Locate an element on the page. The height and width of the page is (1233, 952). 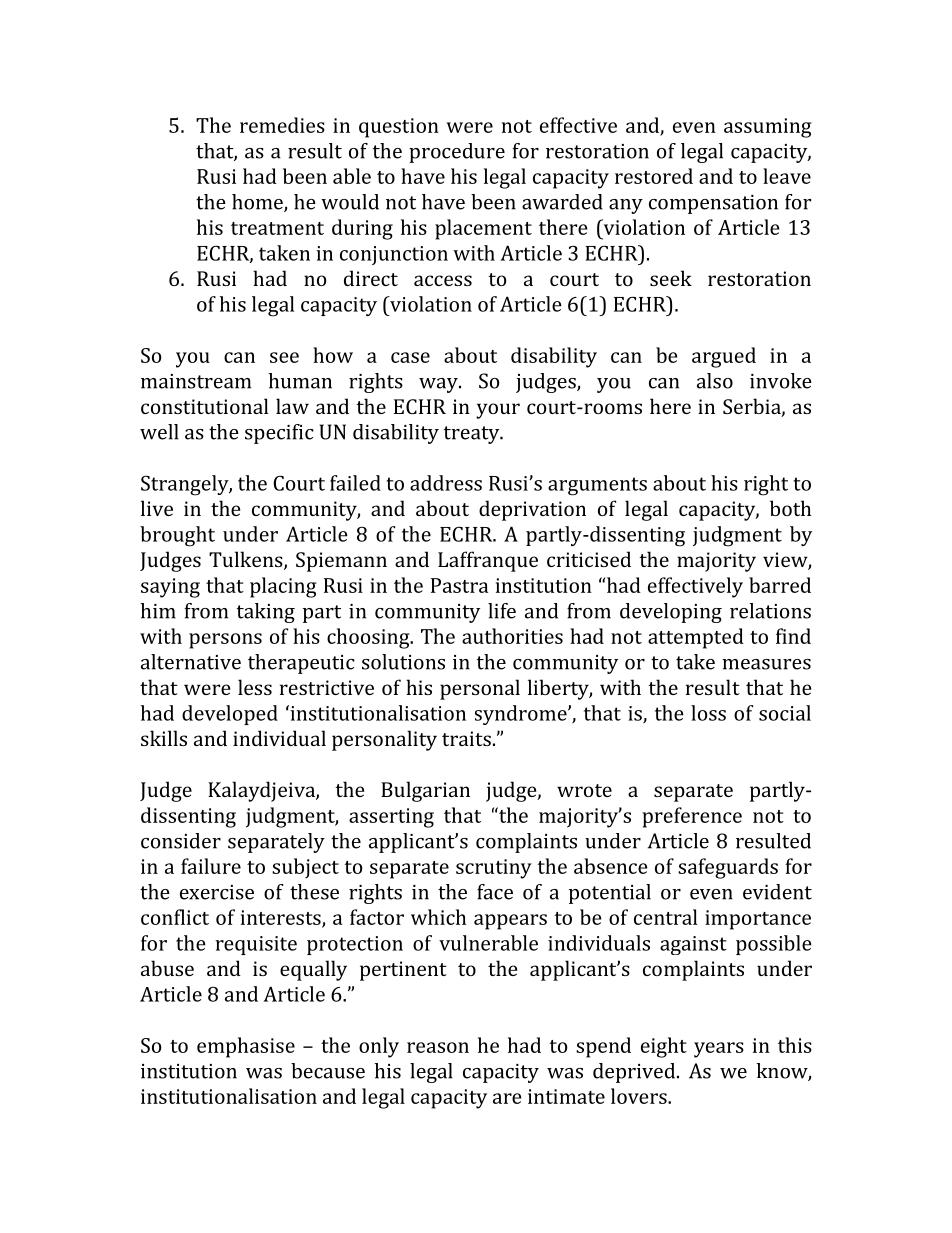
attempted is located at coordinates (696, 638).
